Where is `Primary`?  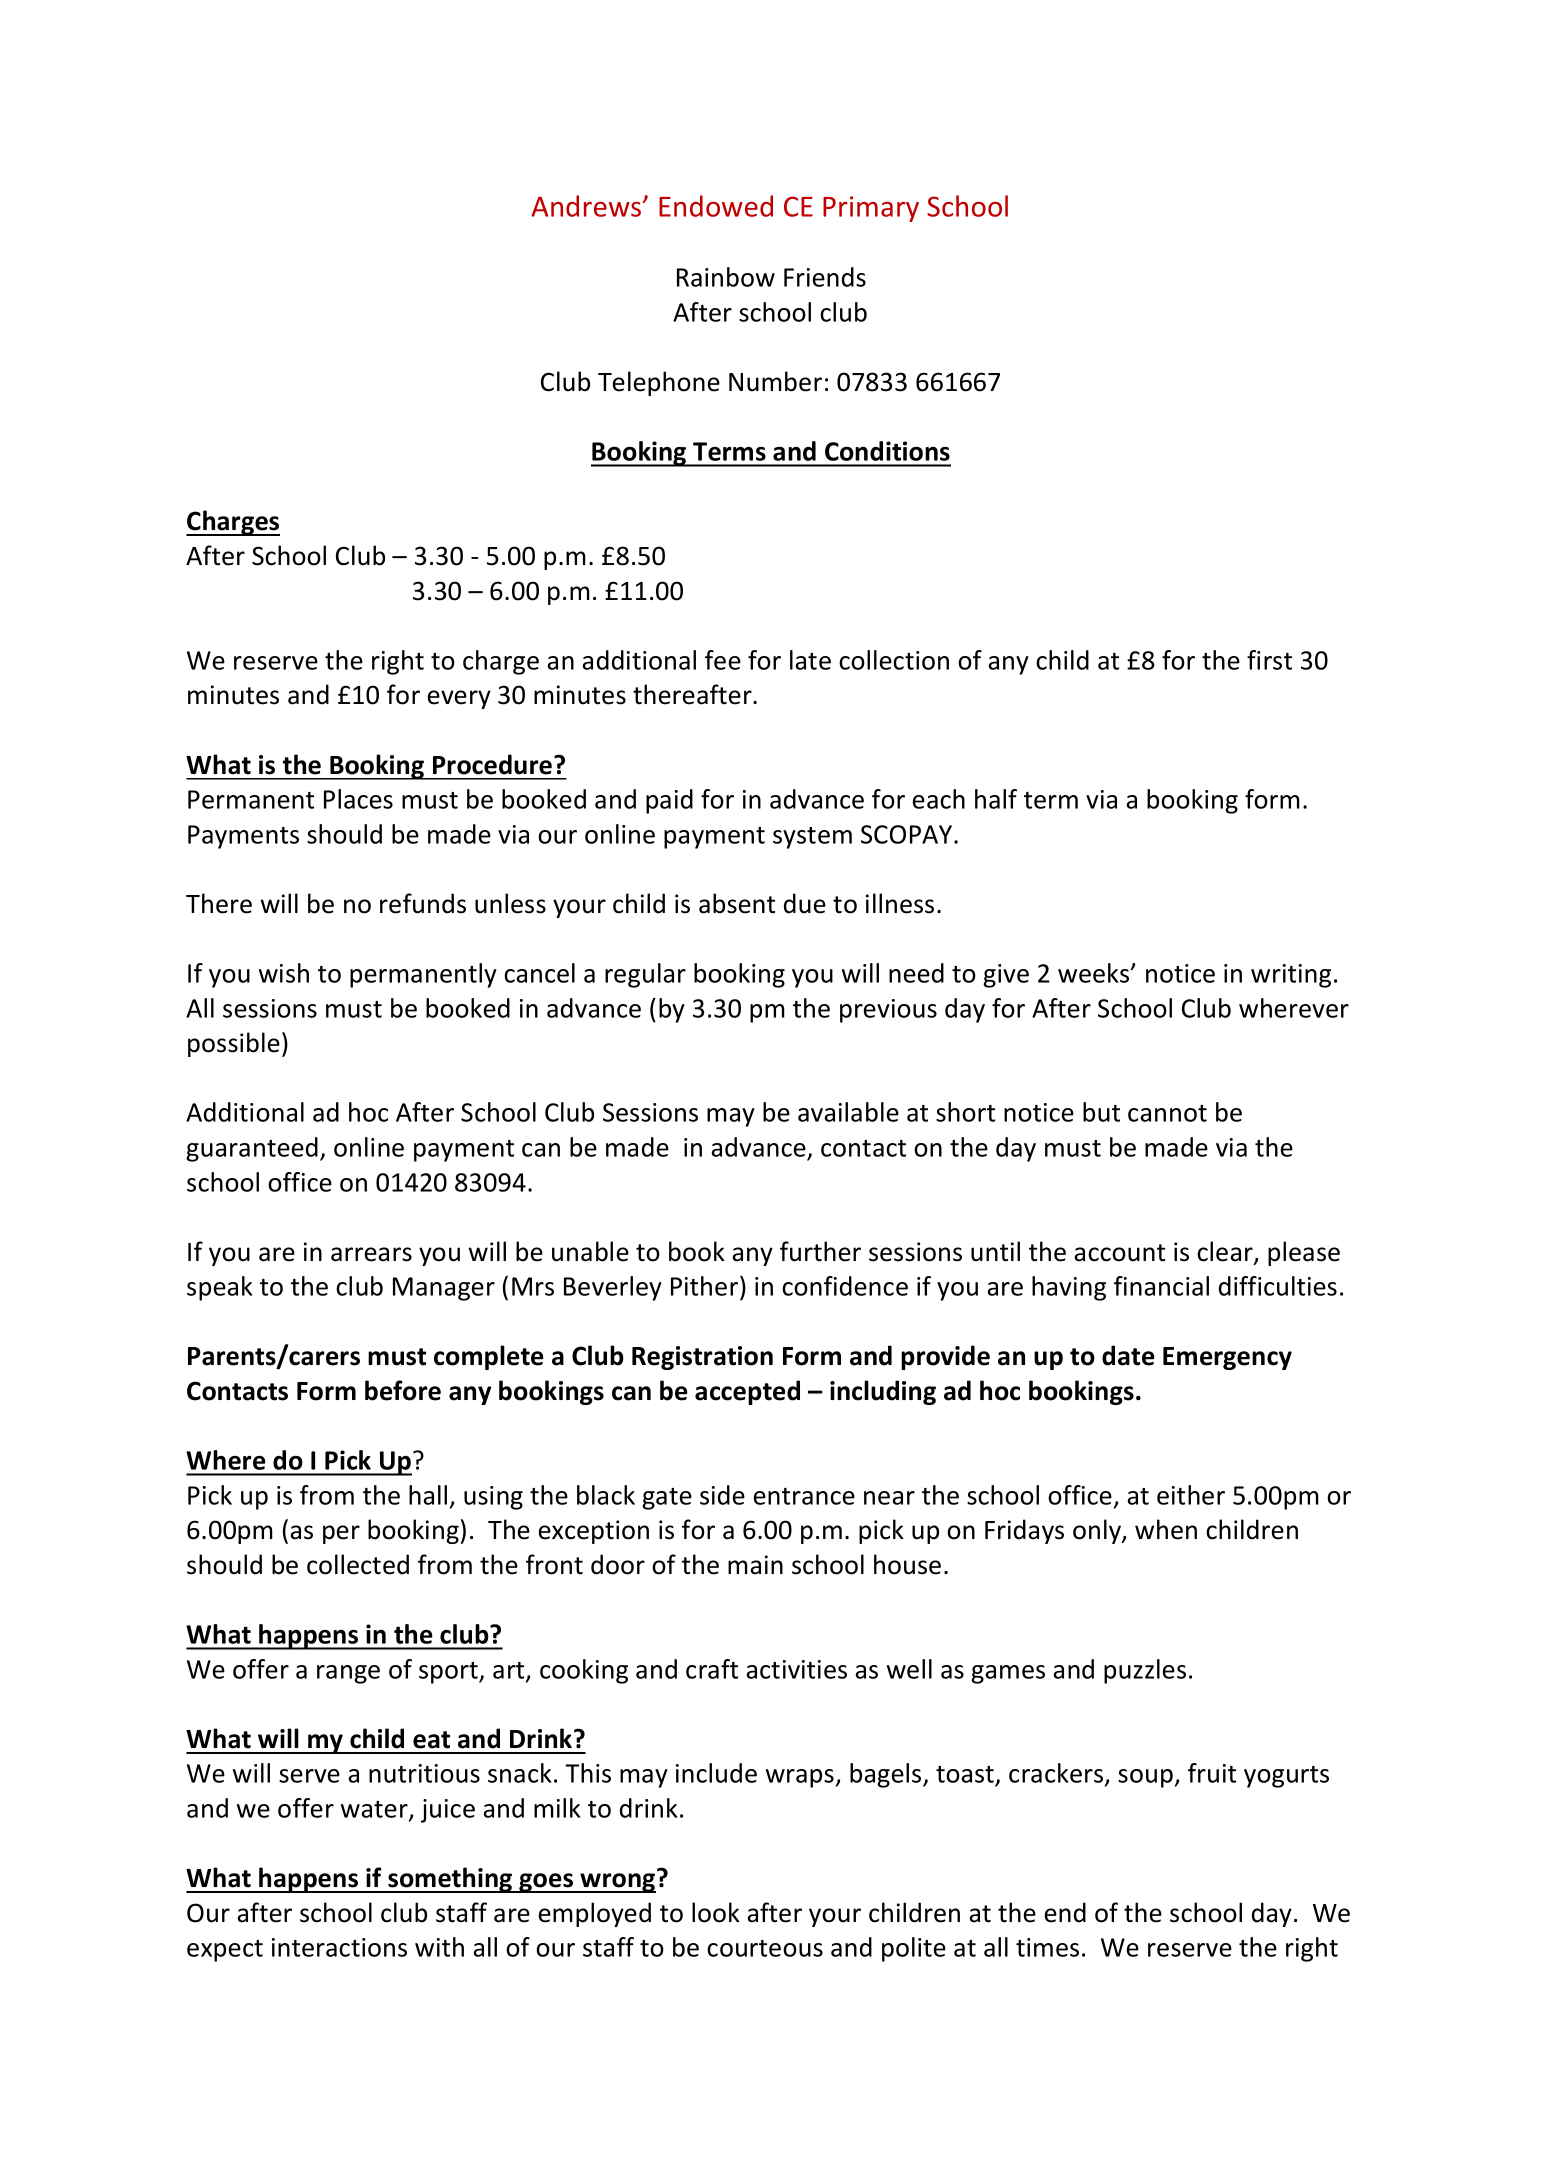 Primary is located at coordinates (871, 209).
